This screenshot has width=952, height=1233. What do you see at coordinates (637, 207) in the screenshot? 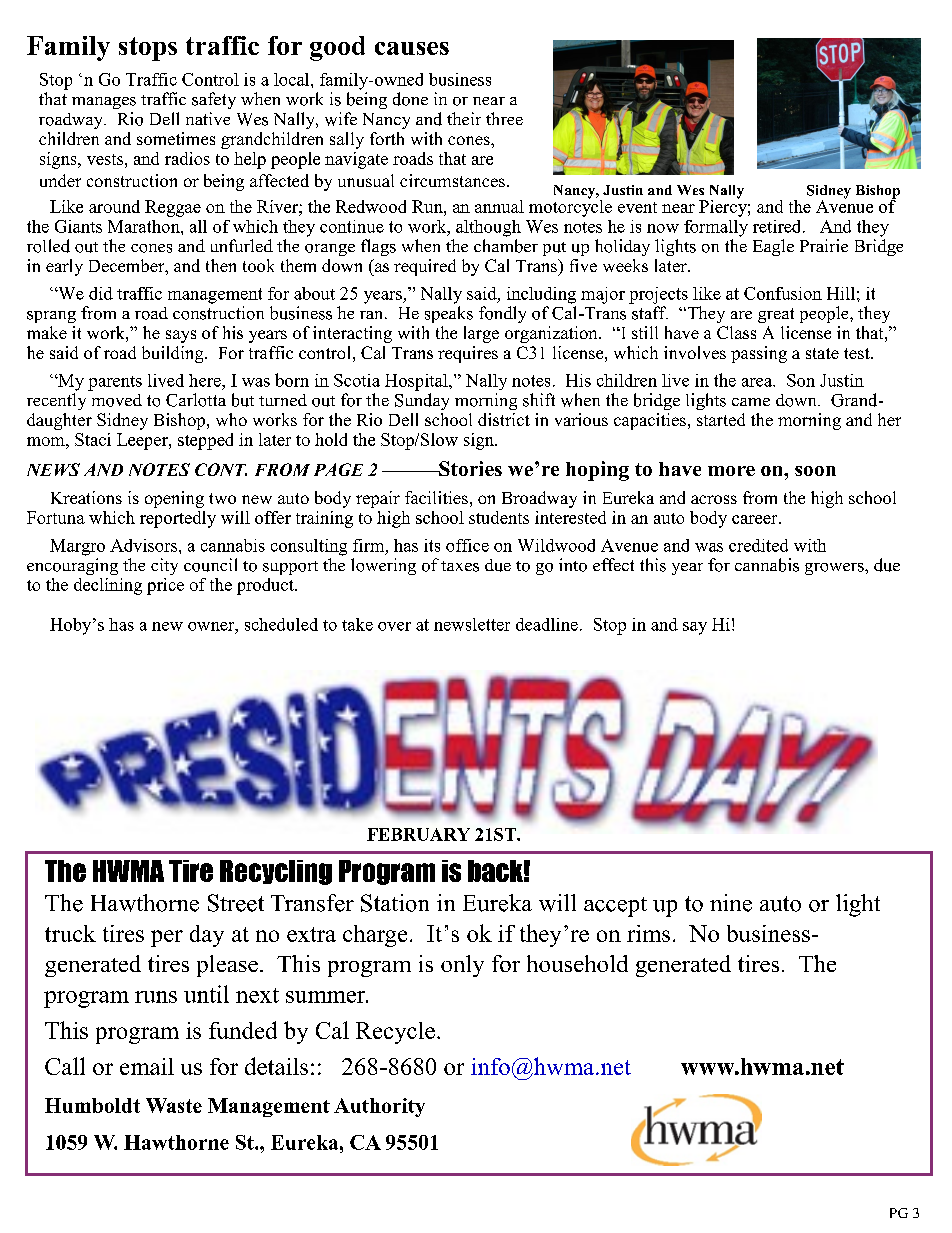
I see `event` at bounding box center [637, 207].
